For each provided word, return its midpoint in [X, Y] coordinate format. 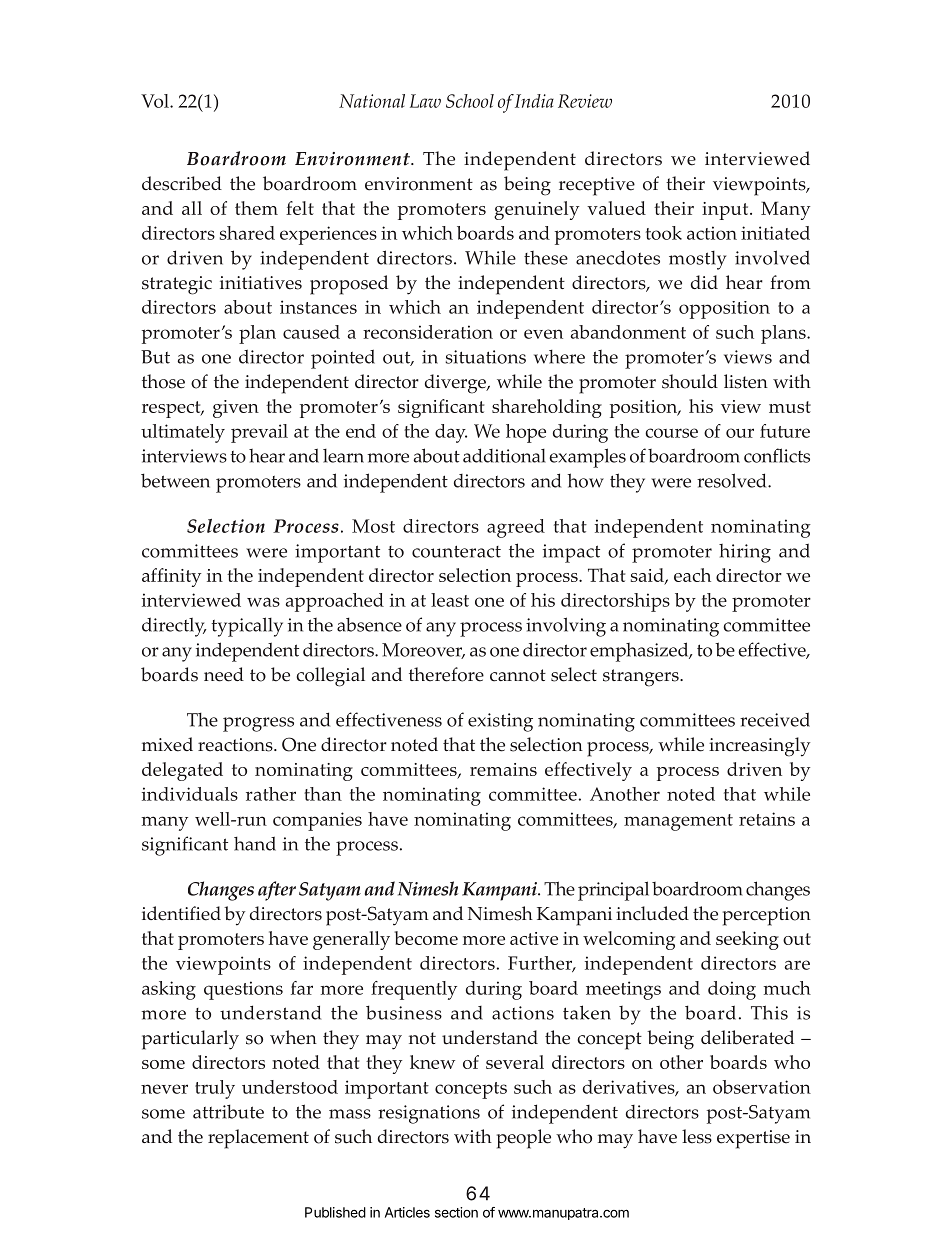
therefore [446, 674]
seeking [747, 940]
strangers [642, 678]
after [277, 891]
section [456, 1212]
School [470, 101]
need [224, 674]
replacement [258, 1139]
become [426, 938]
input [726, 211]
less [697, 1136]
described [182, 183]
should [690, 381]
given [236, 409]
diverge [456, 384]
